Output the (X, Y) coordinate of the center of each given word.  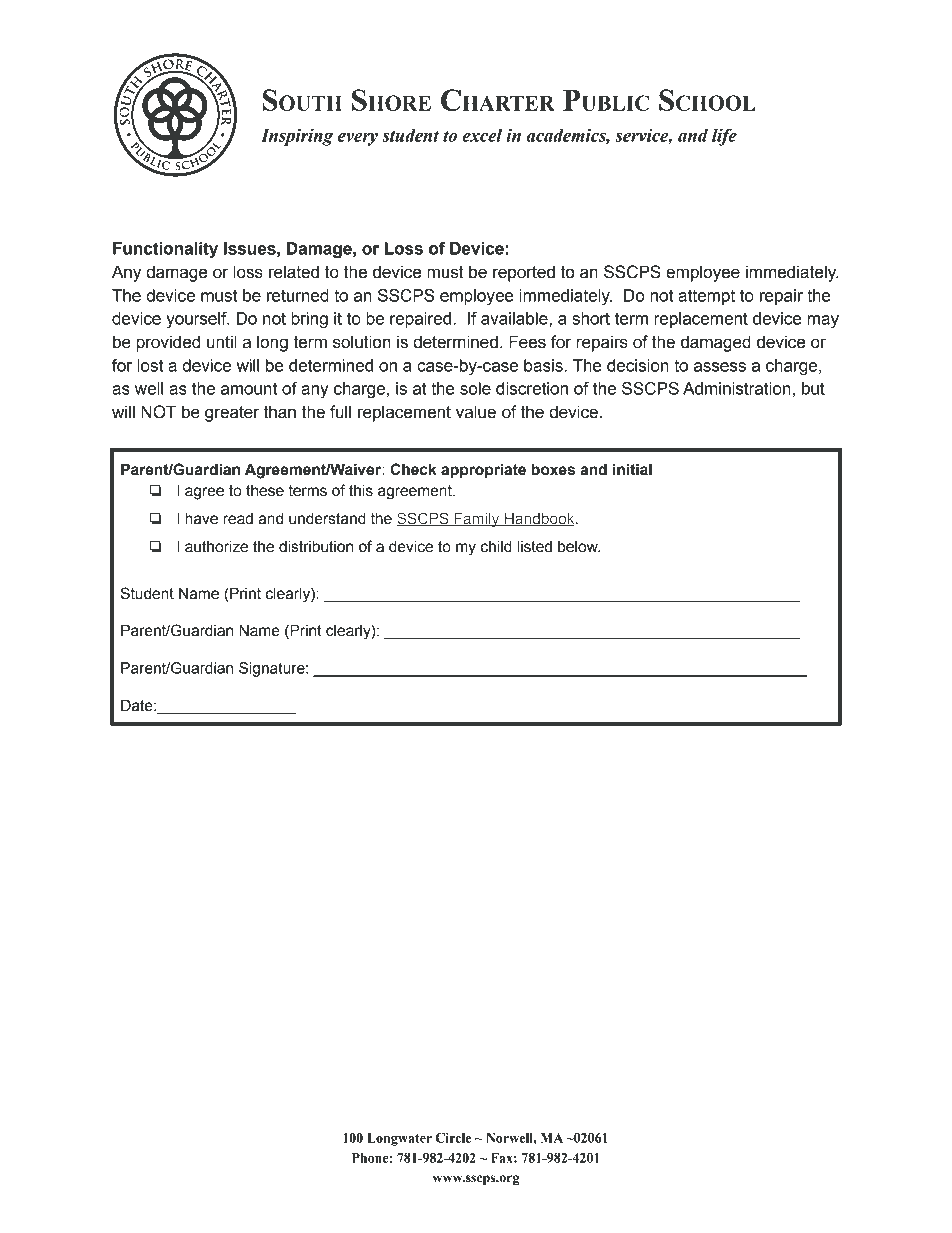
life (724, 137)
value (476, 412)
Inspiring (297, 137)
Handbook (540, 519)
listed (534, 546)
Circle (453, 1138)
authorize (216, 546)
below (579, 547)
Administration (737, 388)
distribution (316, 546)
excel (482, 135)
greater (232, 414)
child (496, 546)
